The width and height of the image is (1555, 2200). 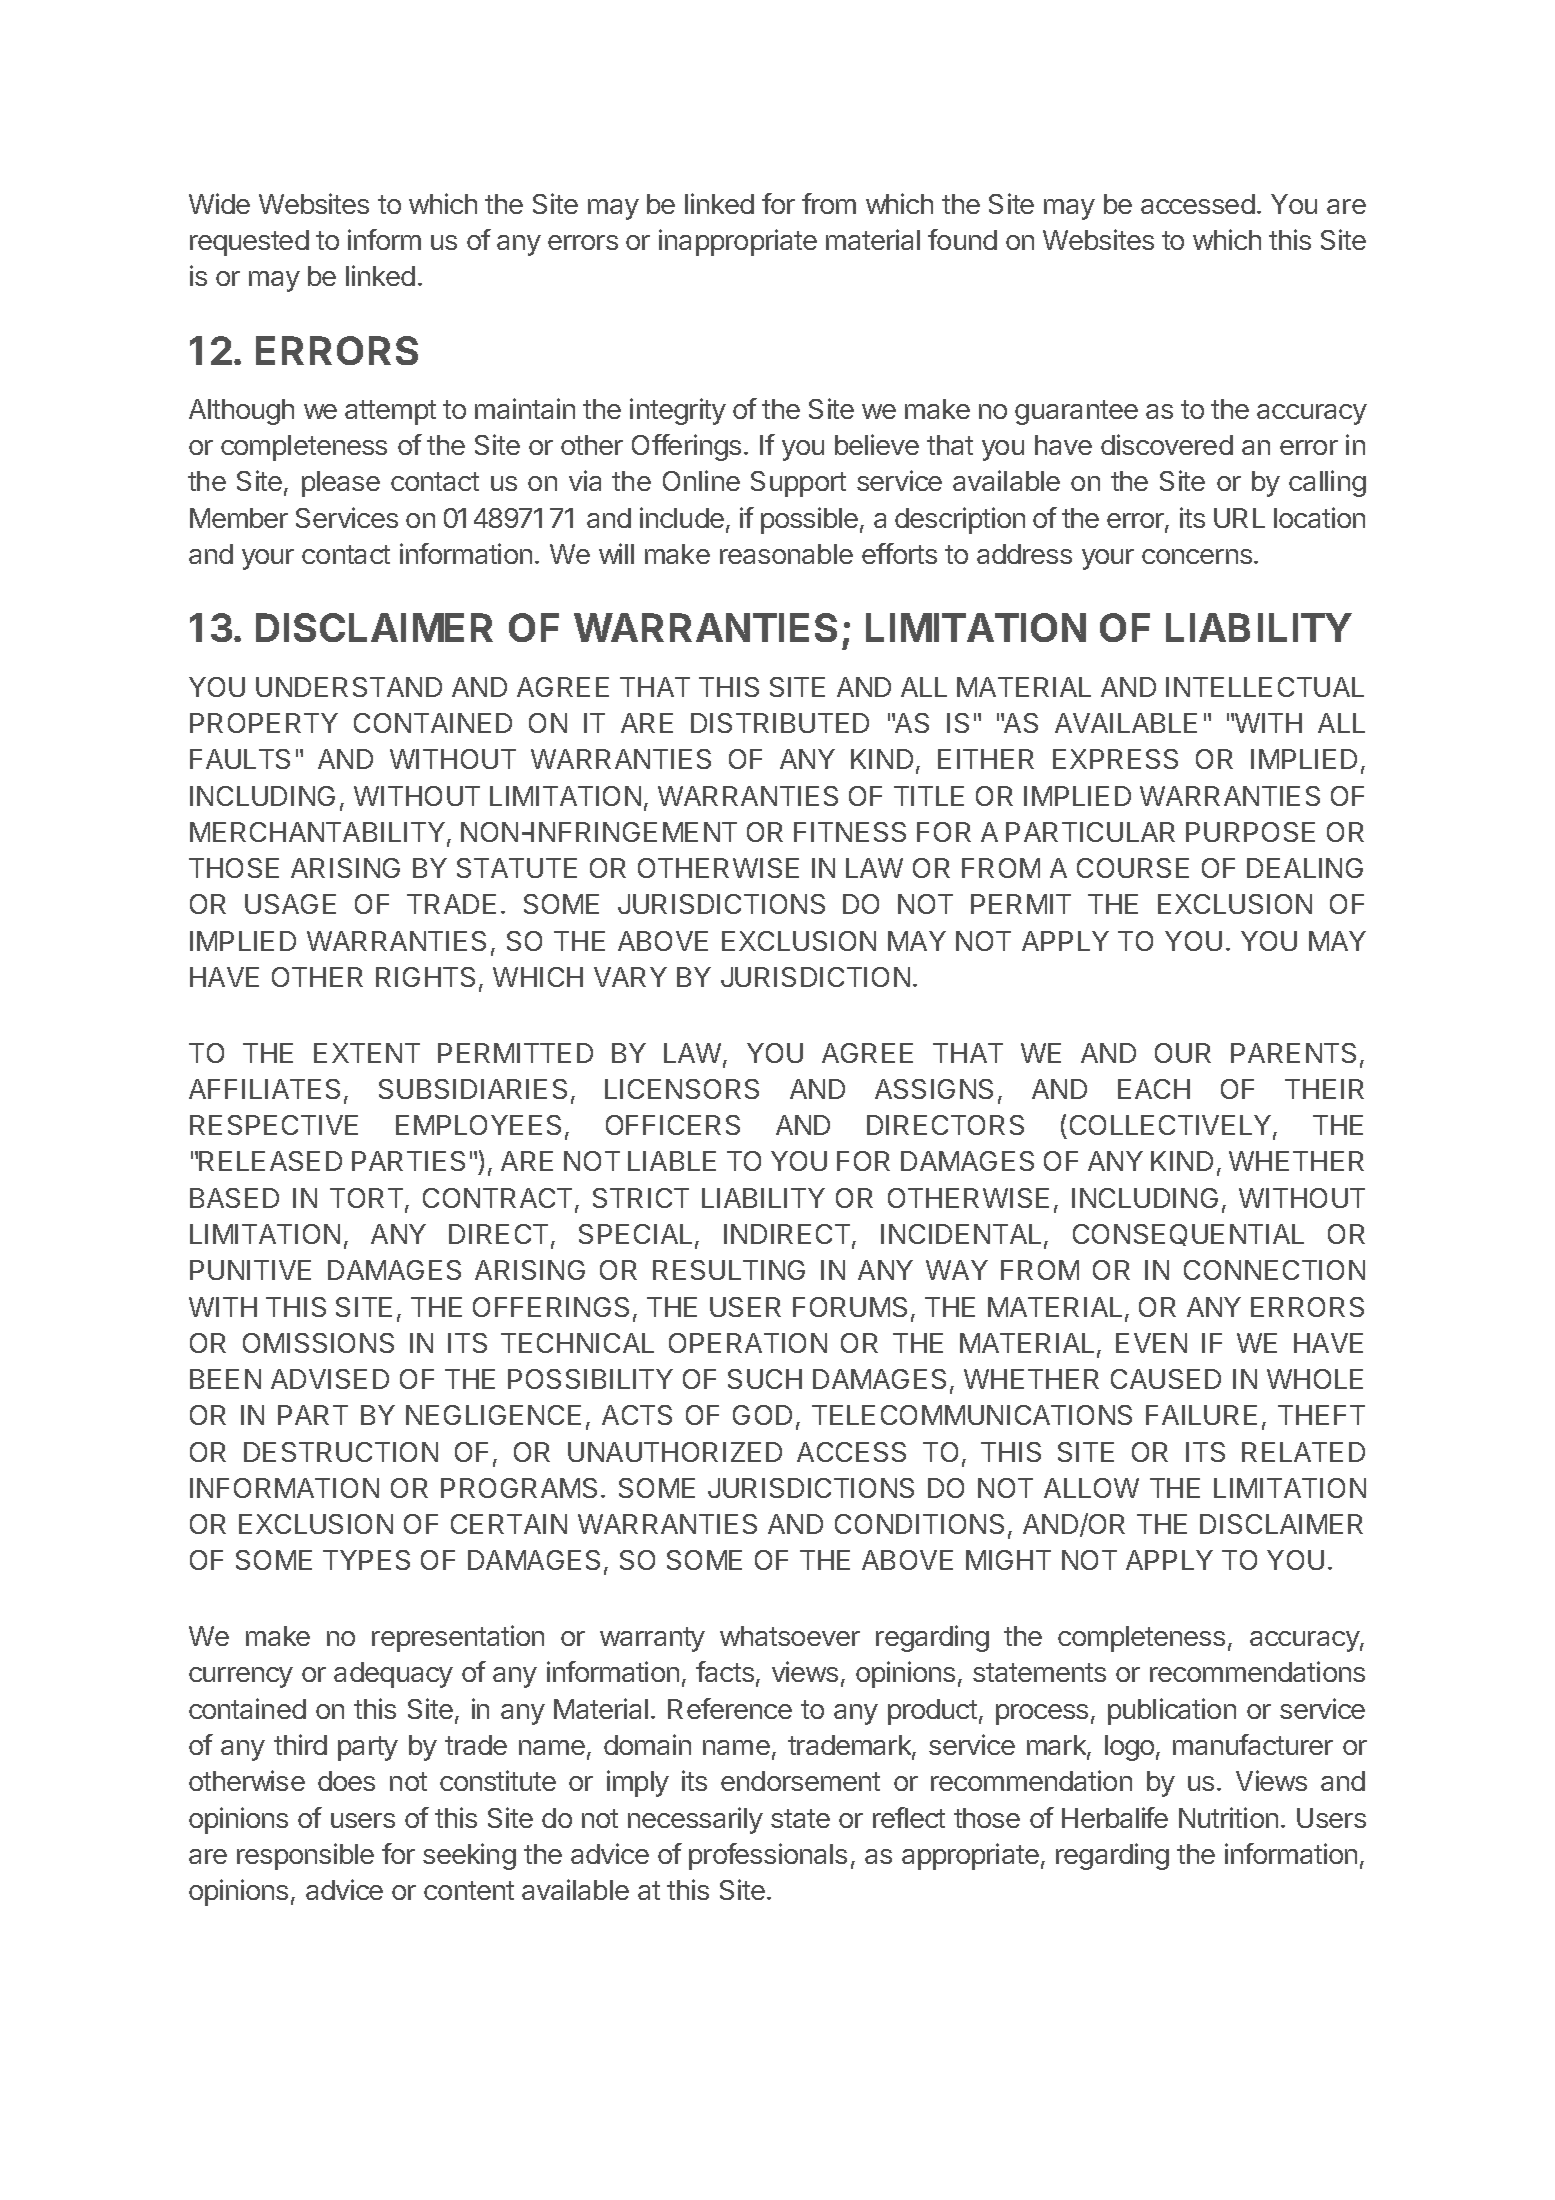 What do you see at coordinates (1228, 1817) in the image?
I see `Nutrition` at bounding box center [1228, 1817].
